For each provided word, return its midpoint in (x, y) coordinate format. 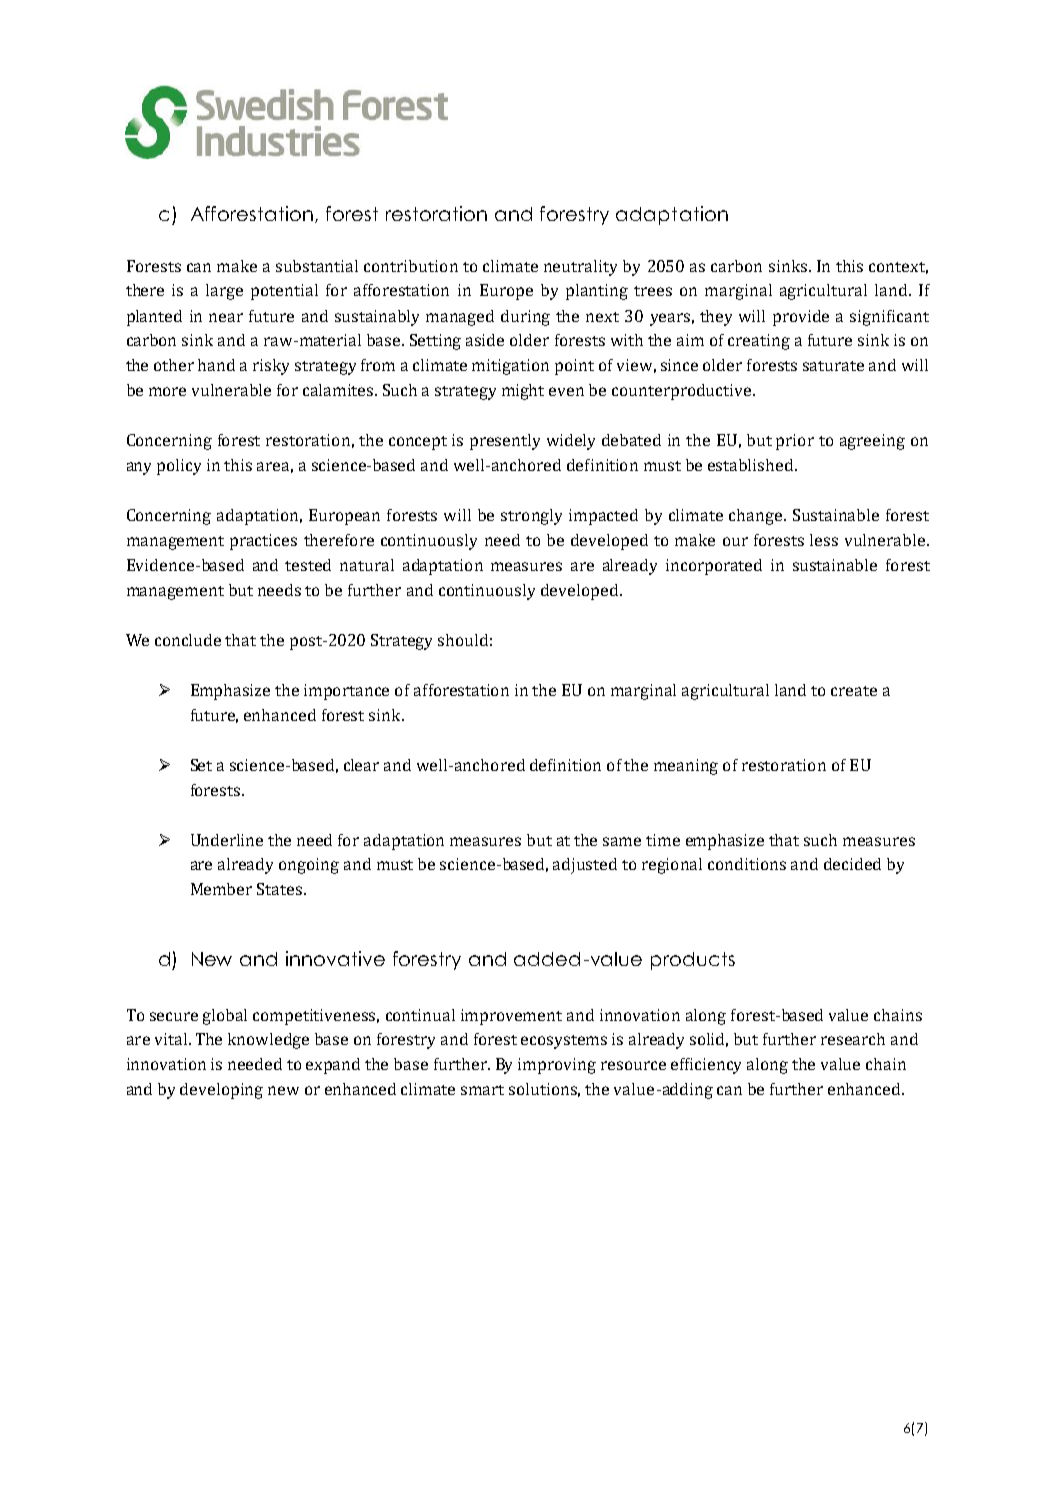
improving (557, 1066)
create (854, 691)
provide (801, 318)
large (224, 292)
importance (346, 692)
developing (221, 1091)
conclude (188, 640)
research (853, 1039)
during (525, 318)
